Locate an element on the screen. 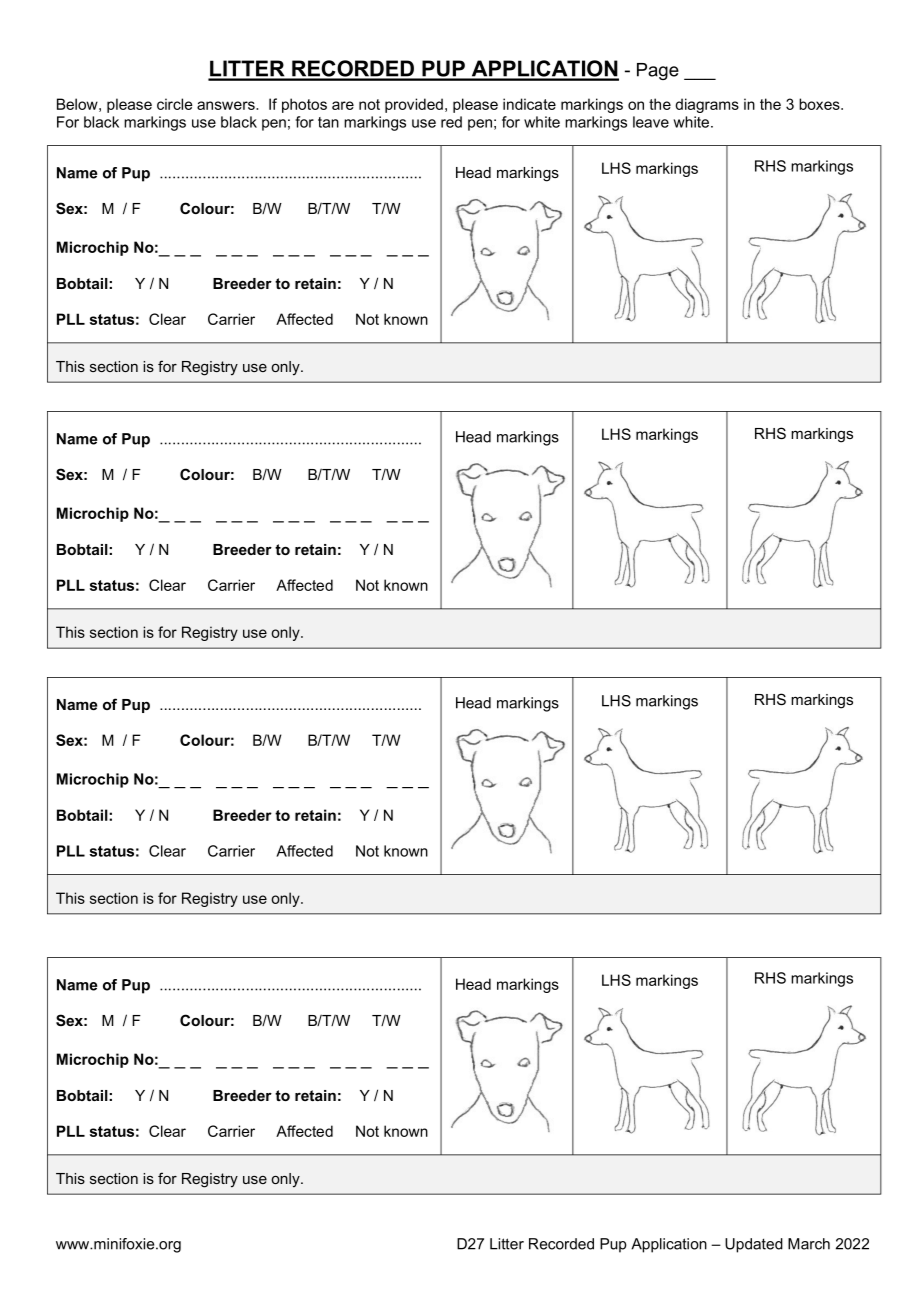 This screenshot has height=1308, width=924. March is located at coordinates (809, 1244).
